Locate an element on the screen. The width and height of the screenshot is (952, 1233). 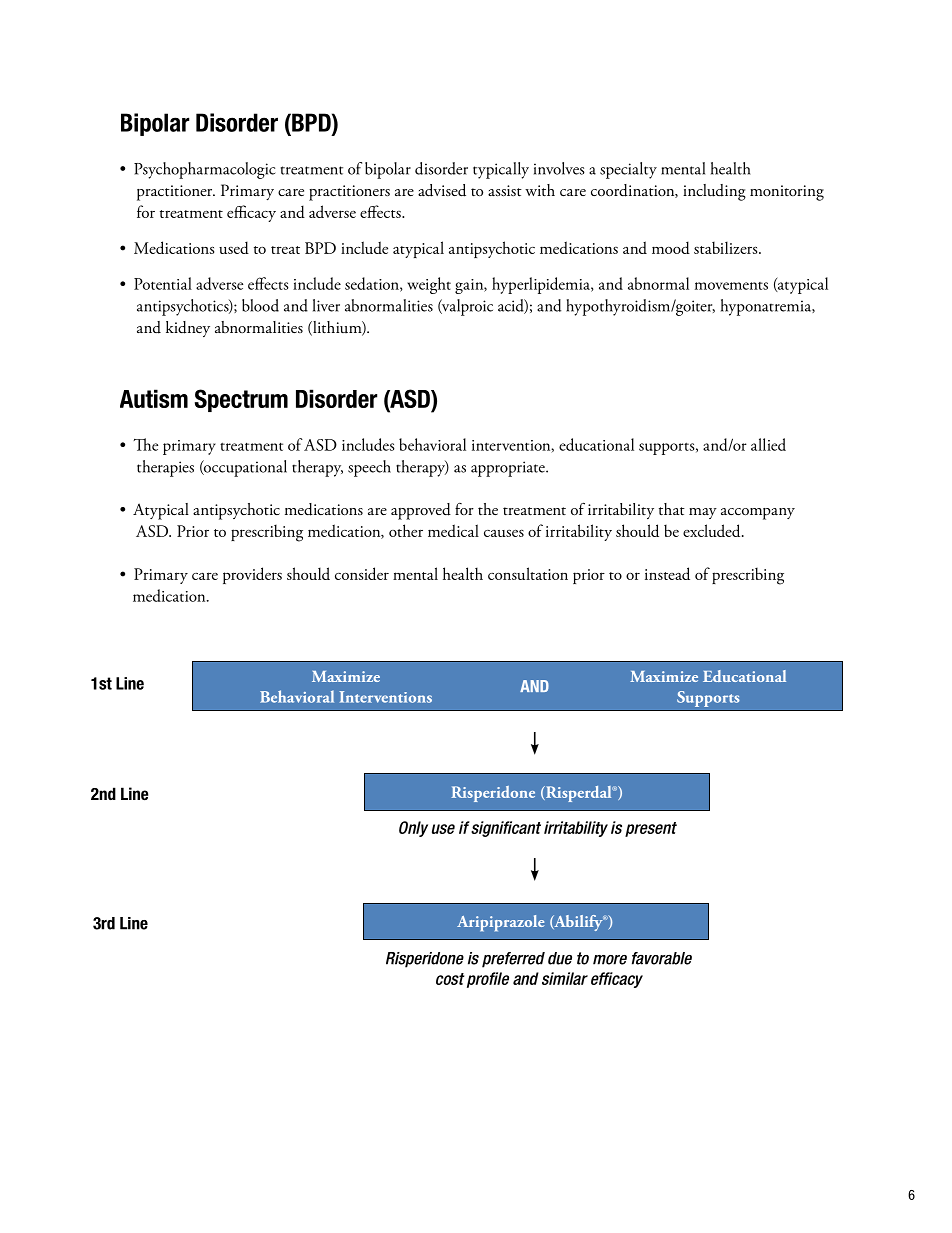
consultation is located at coordinates (528, 573).
